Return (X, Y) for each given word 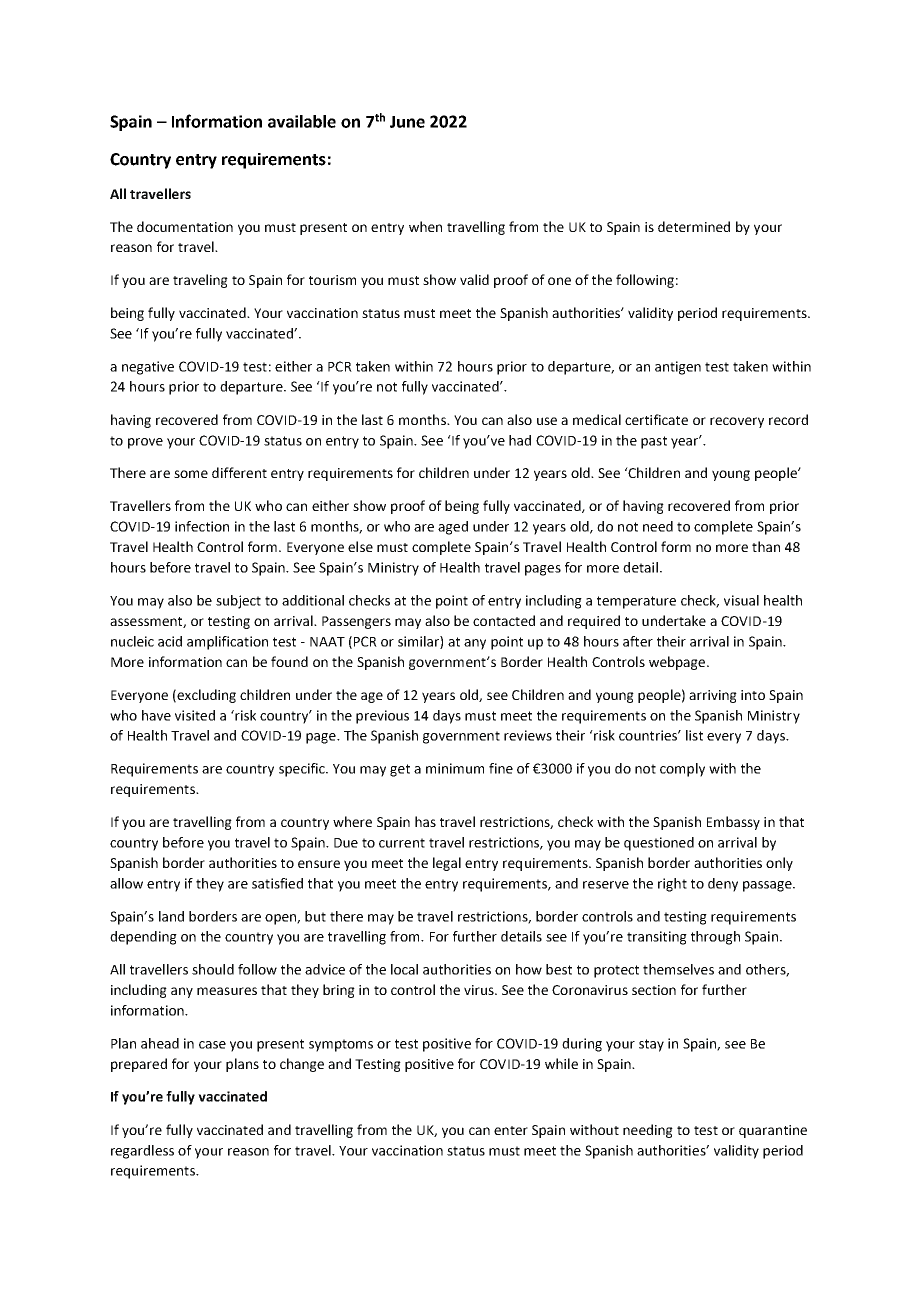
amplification (227, 643)
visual (741, 600)
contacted (504, 620)
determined (694, 226)
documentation (185, 226)
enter (511, 1130)
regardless (142, 1152)
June (407, 122)
